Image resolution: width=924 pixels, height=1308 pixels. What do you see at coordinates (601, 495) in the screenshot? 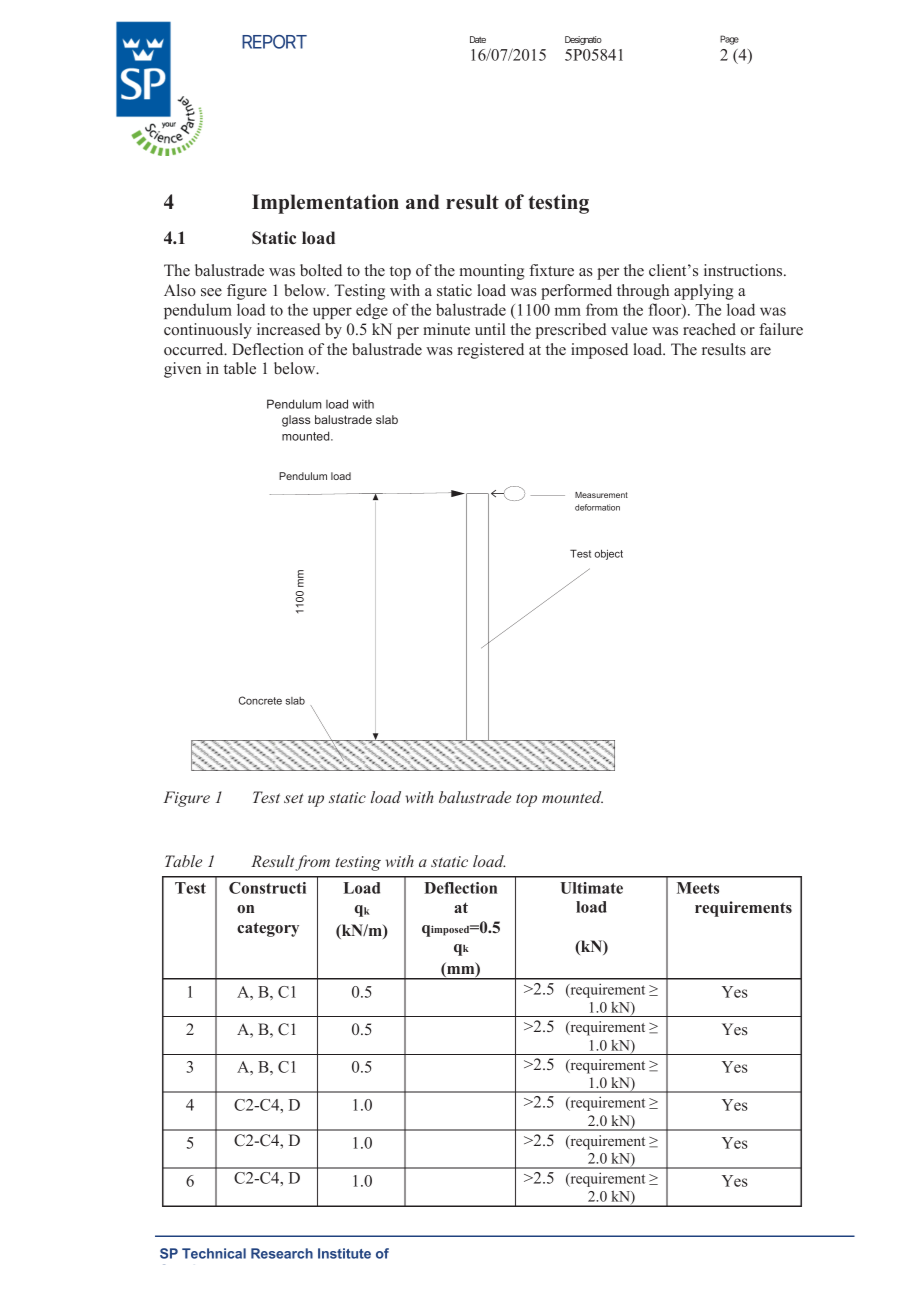
I see `Measurement` at bounding box center [601, 495].
